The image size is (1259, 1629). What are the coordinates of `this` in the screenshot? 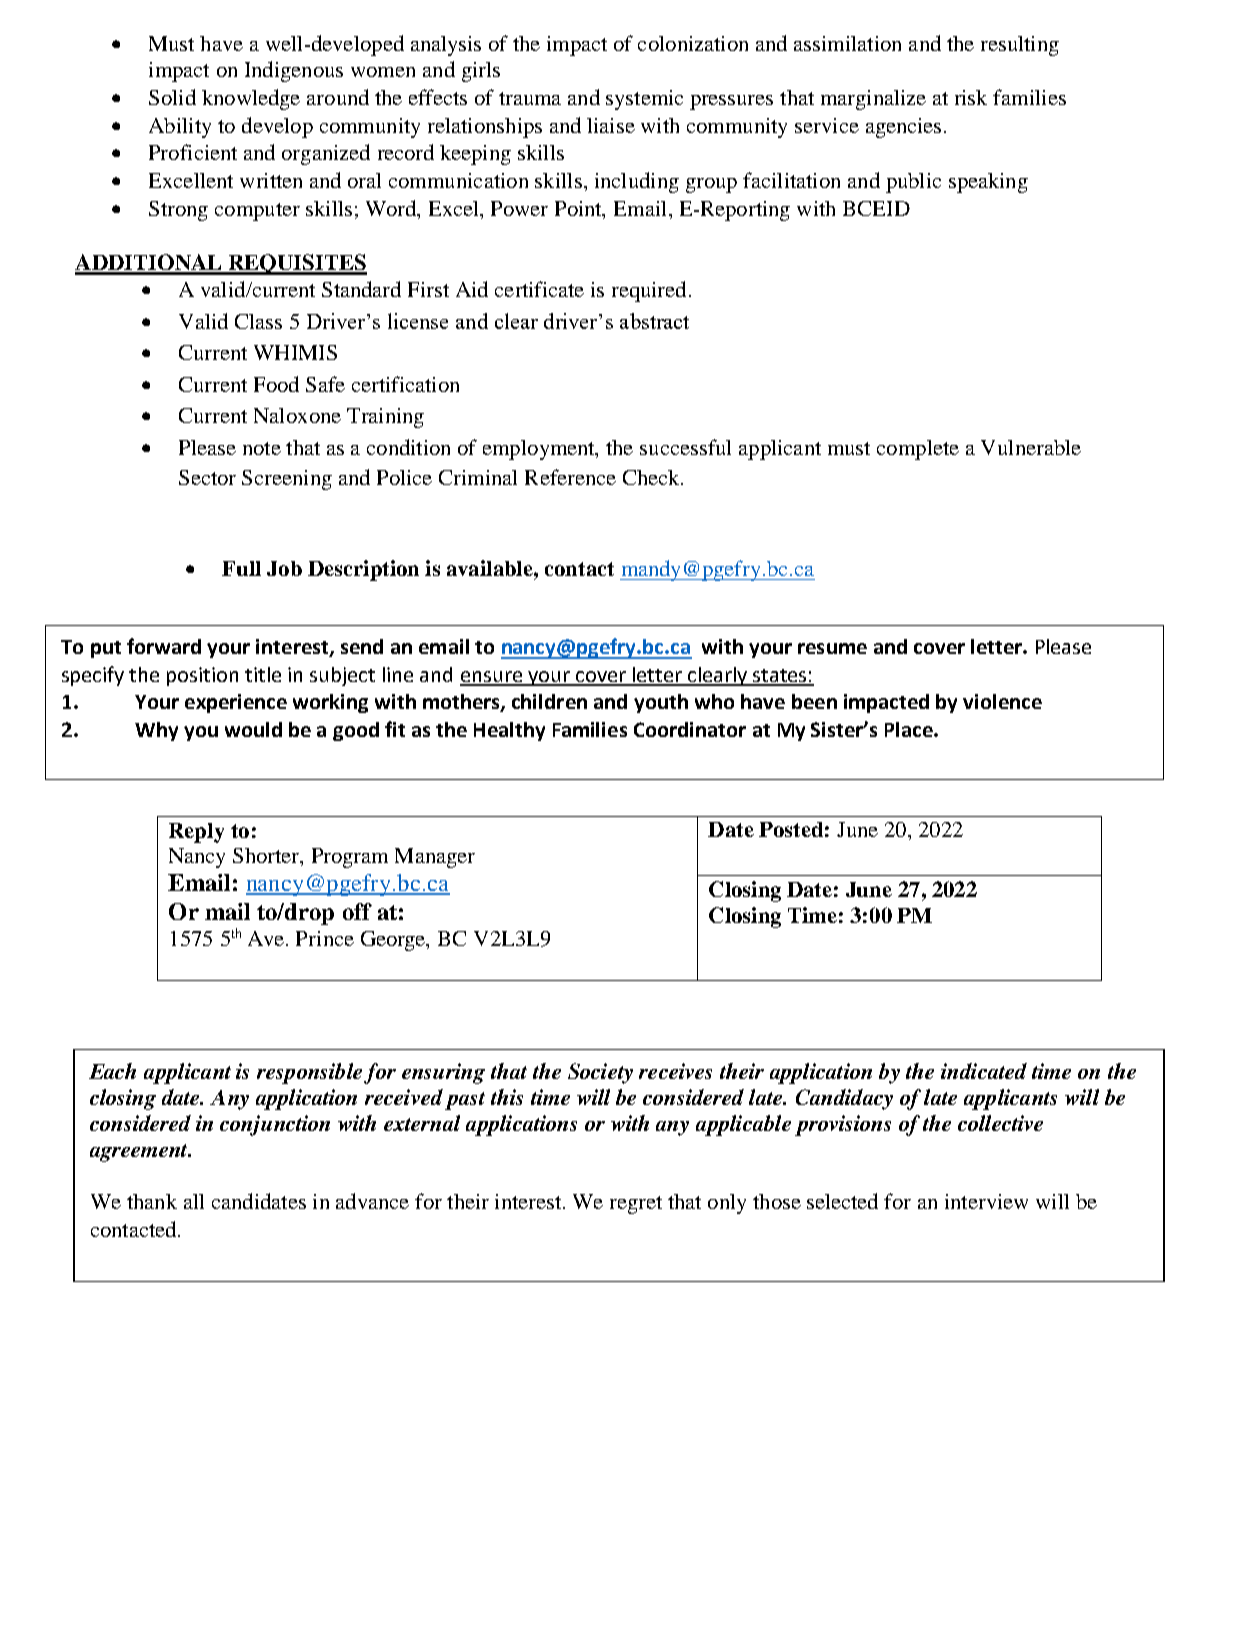 It's located at (507, 1097).
